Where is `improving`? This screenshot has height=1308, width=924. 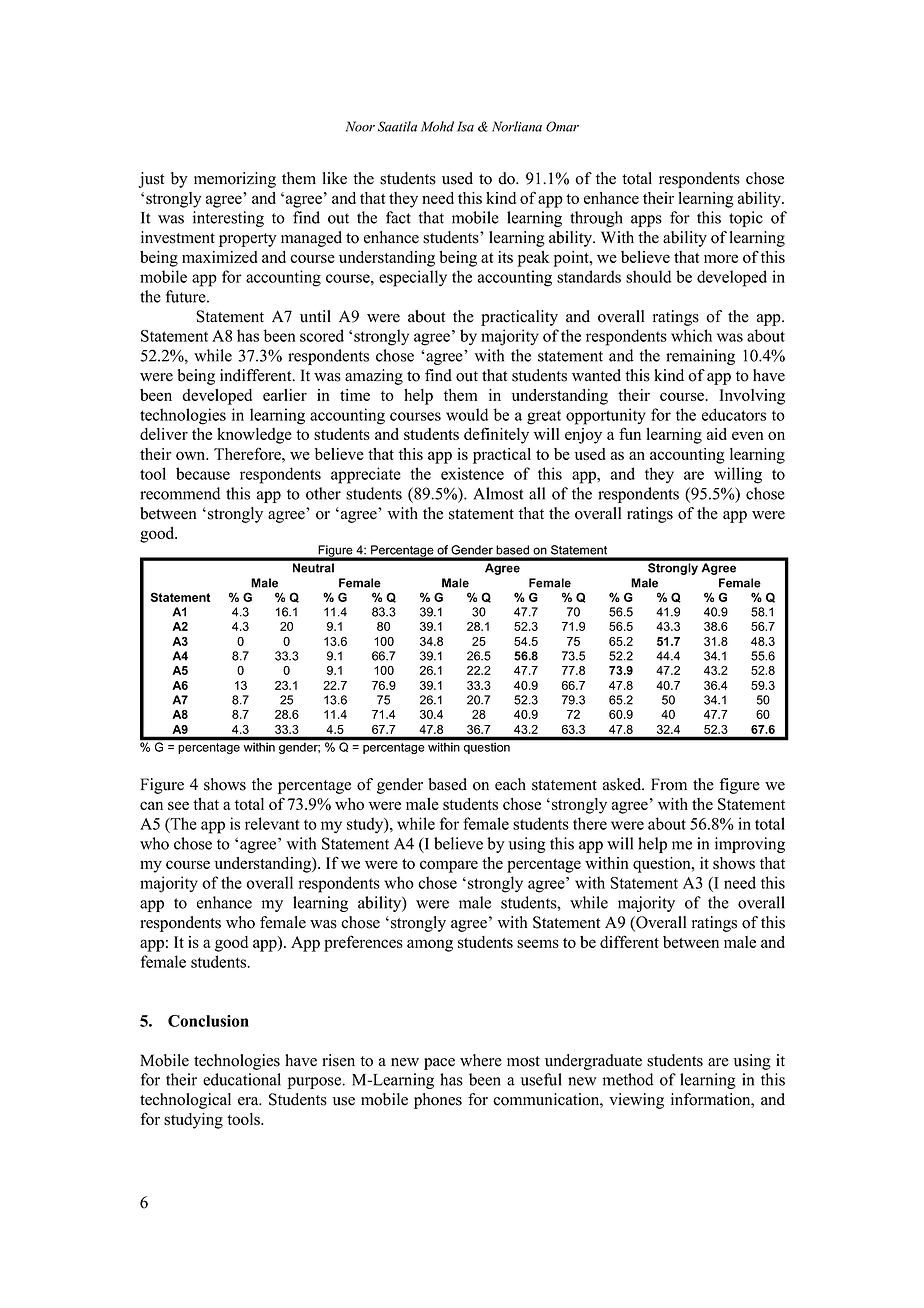 improving is located at coordinates (750, 845).
